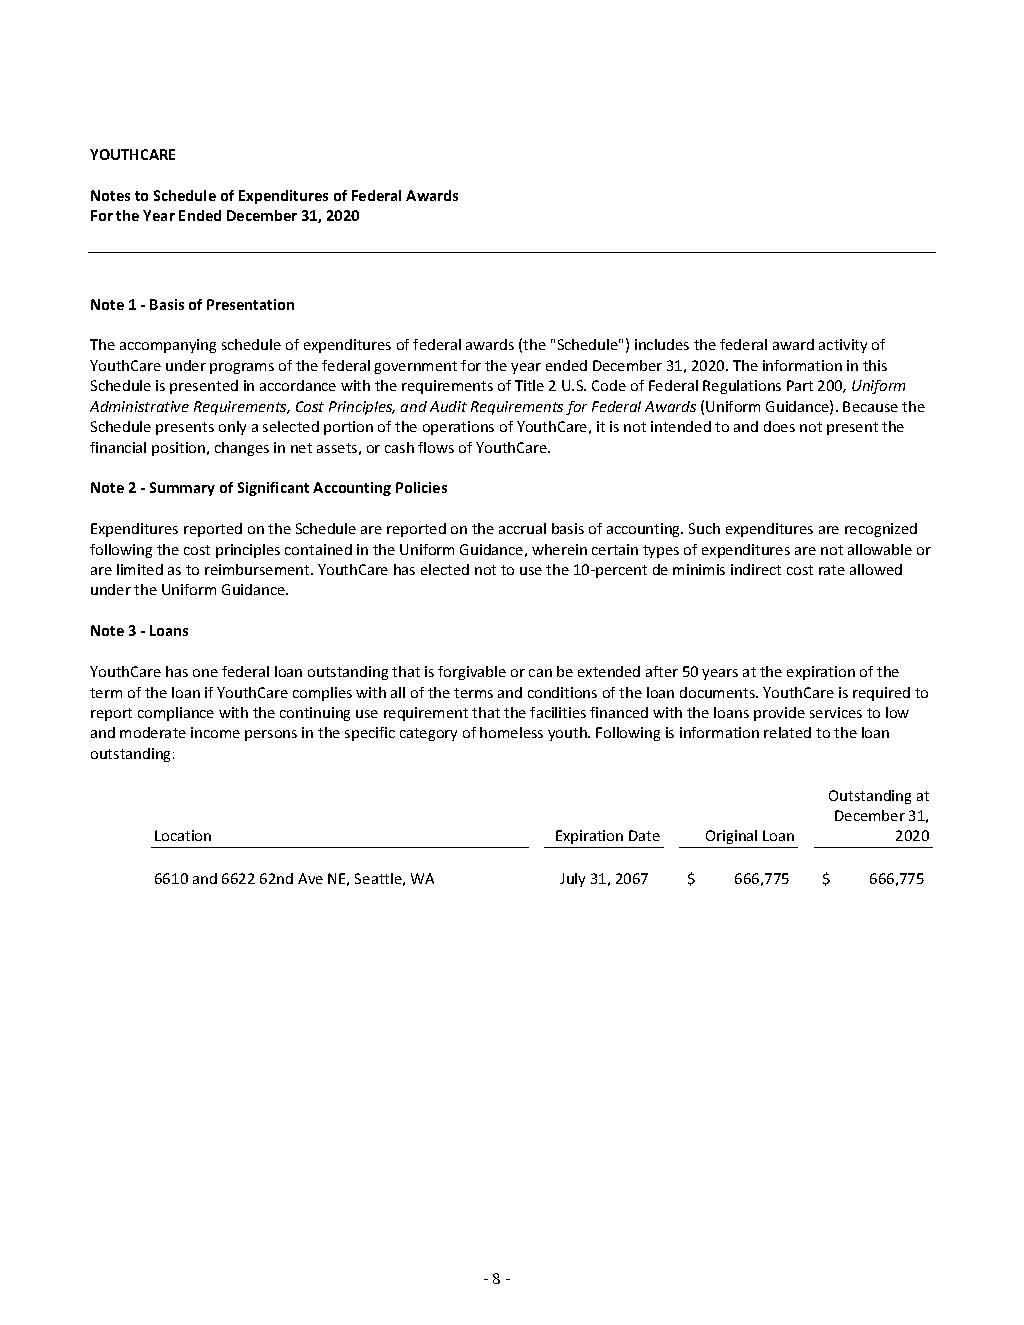 The width and height of the screenshot is (1024, 1325). I want to click on forgivable, so click(472, 673).
